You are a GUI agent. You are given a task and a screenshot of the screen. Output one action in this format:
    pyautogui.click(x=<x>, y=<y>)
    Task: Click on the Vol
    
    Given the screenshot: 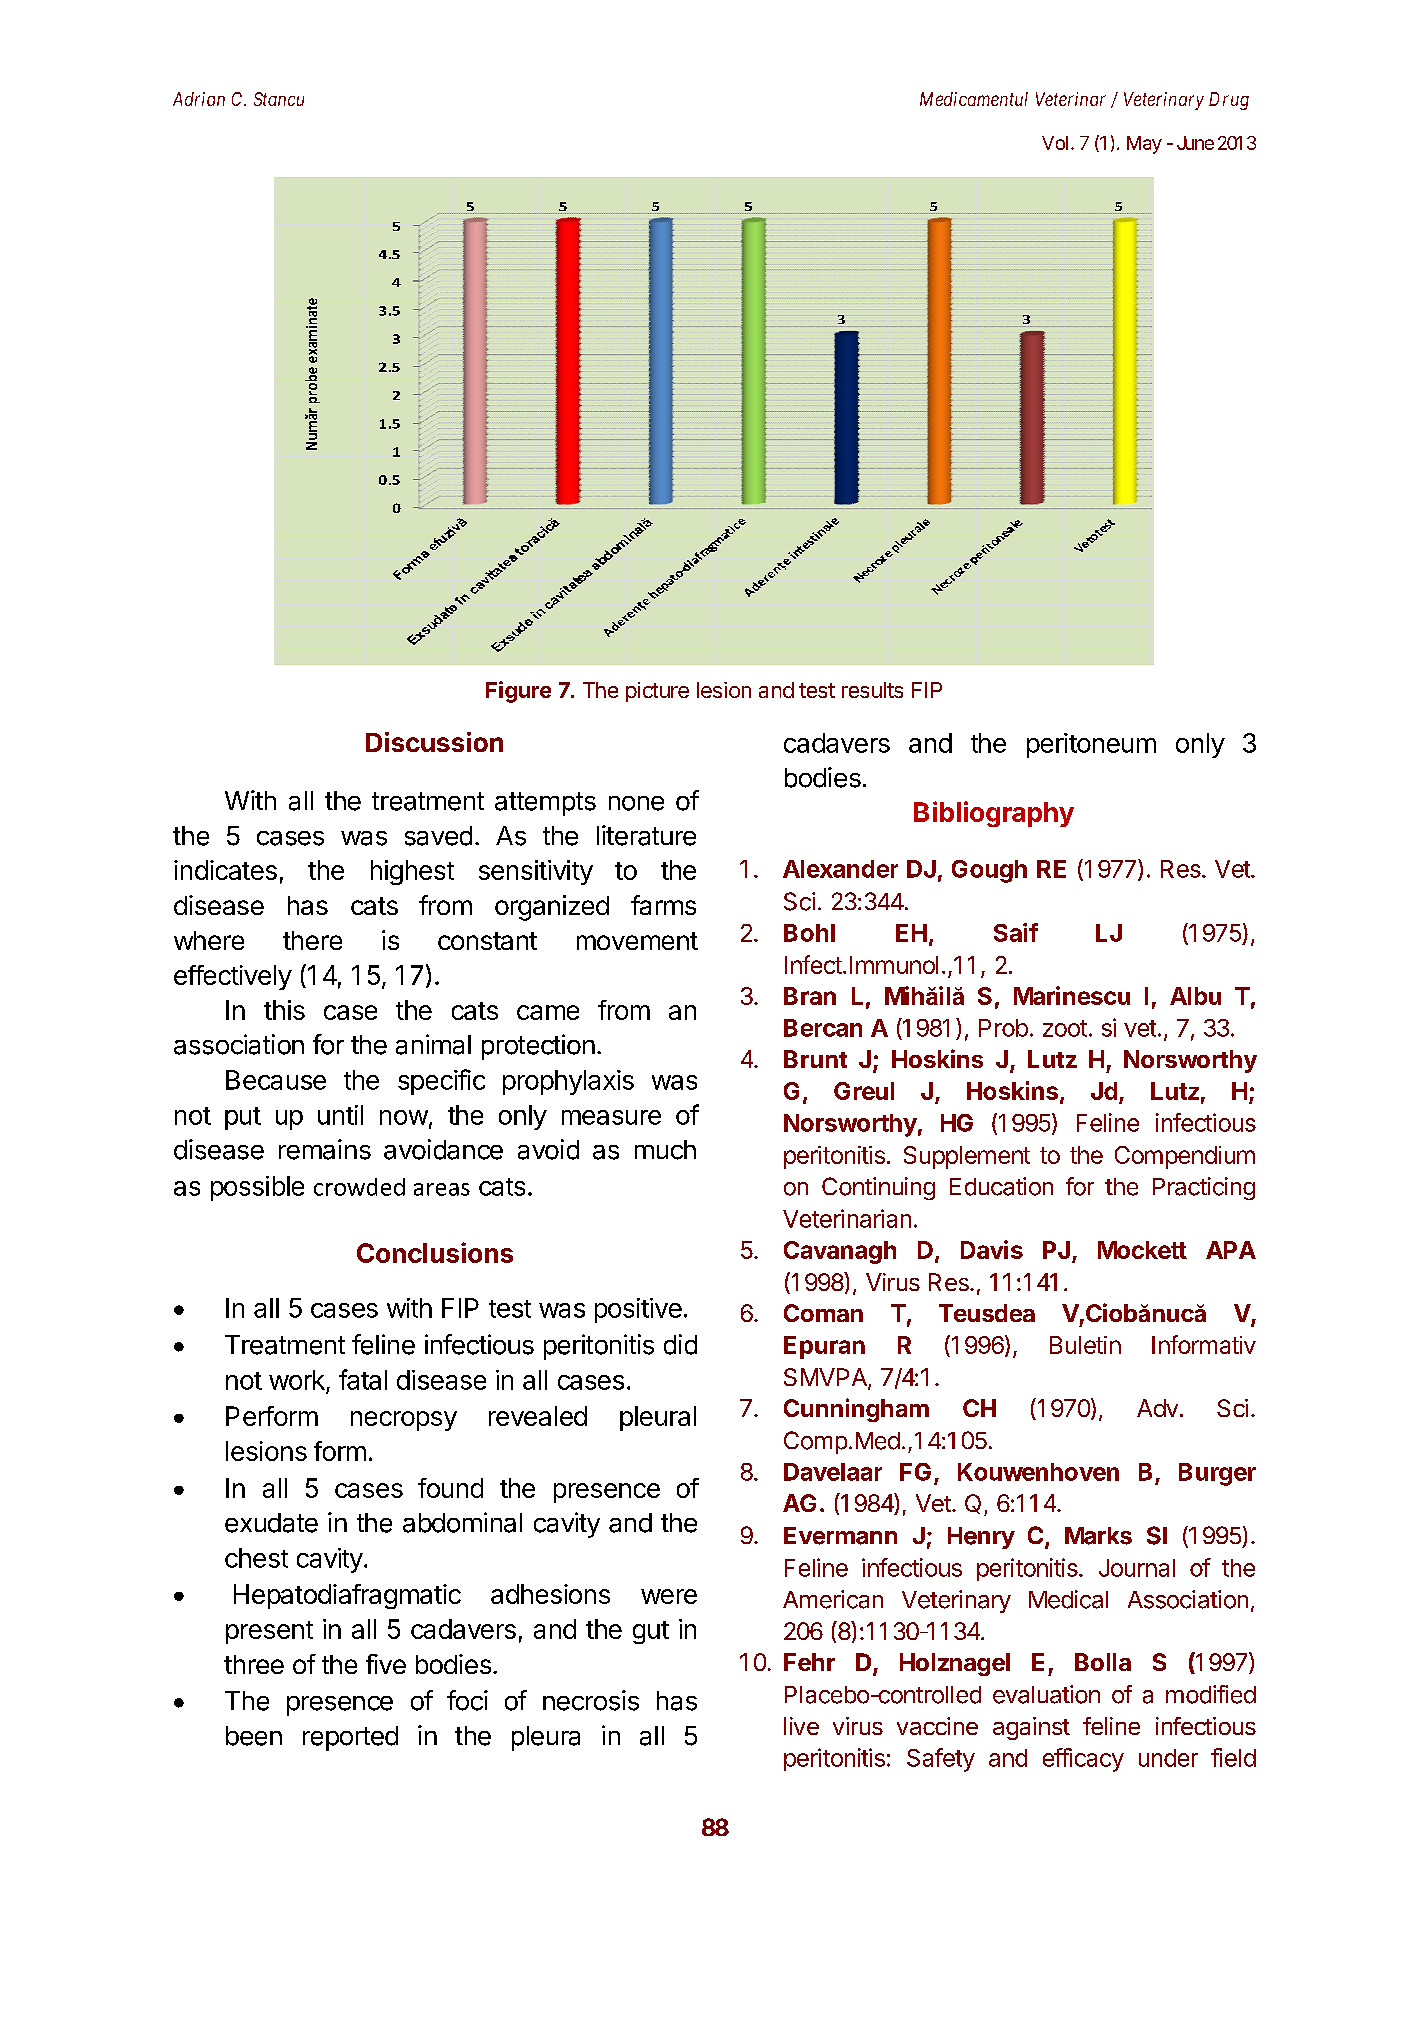 What is the action you would take?
    pyautogui.click(x=1057, y=143)
